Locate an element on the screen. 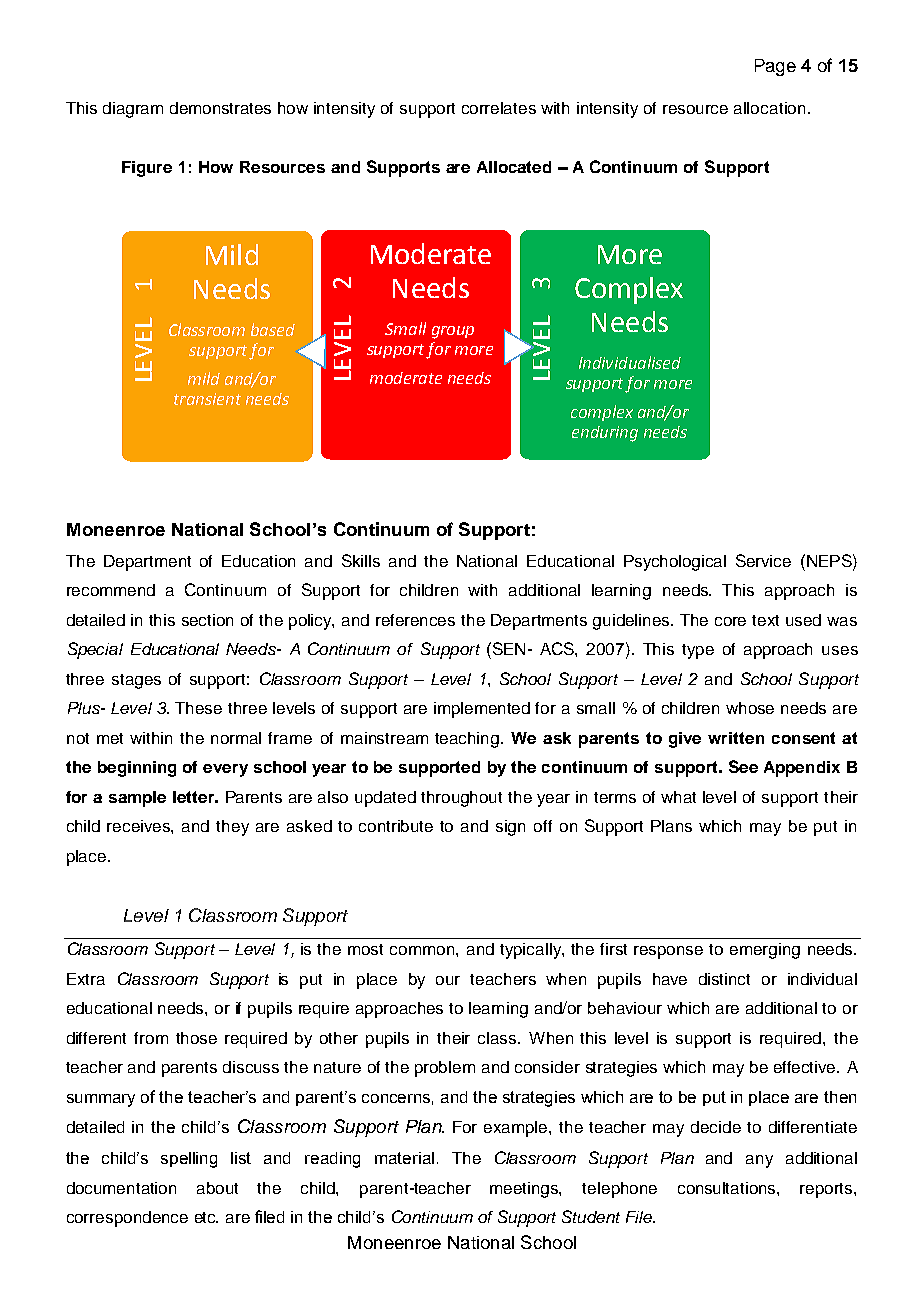 The width and height of the screenshot is (924, 1308). See is located at coordinates (743, 766).
